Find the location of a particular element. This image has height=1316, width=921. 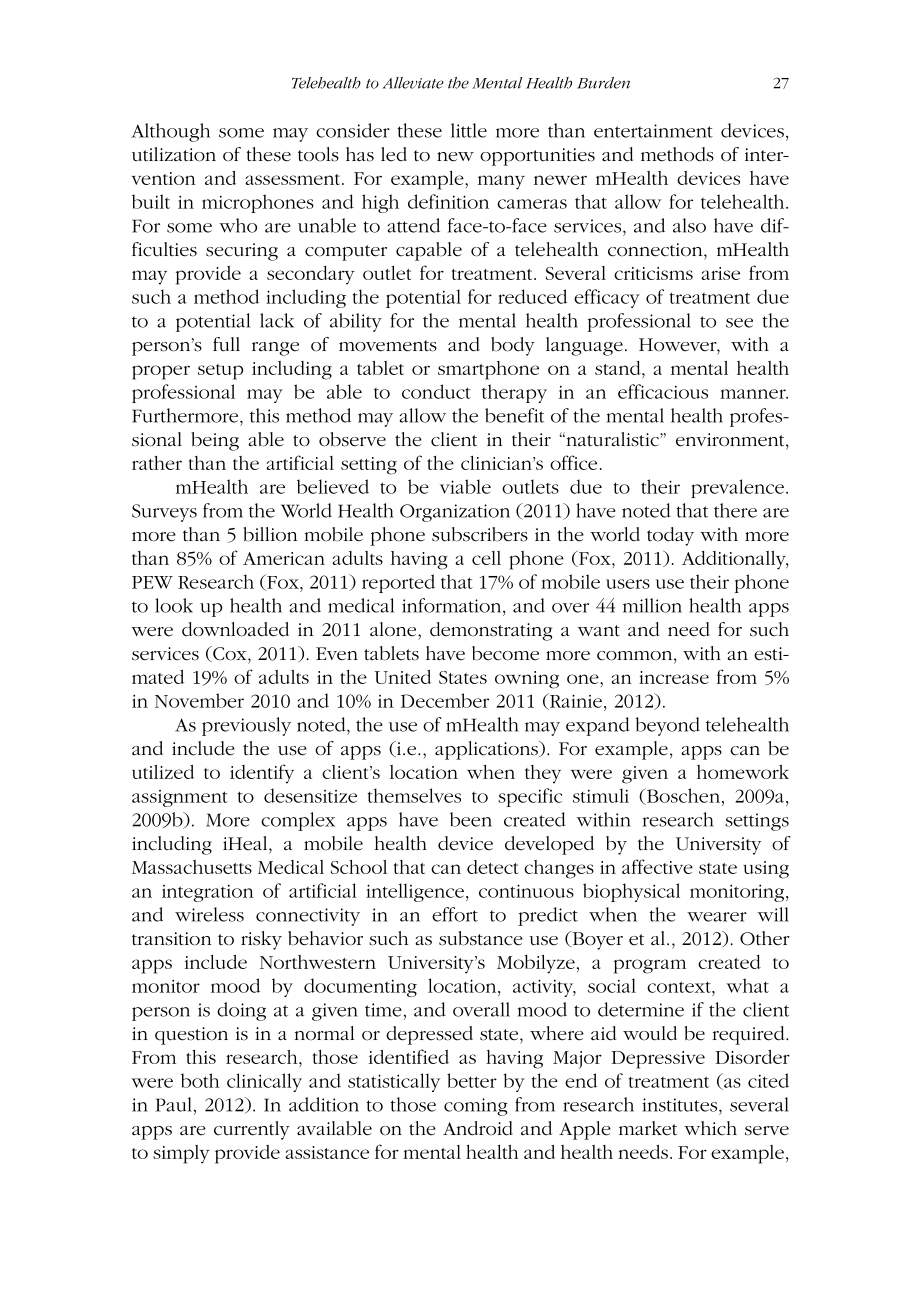

currently is located at coordinates (252, 1130).
